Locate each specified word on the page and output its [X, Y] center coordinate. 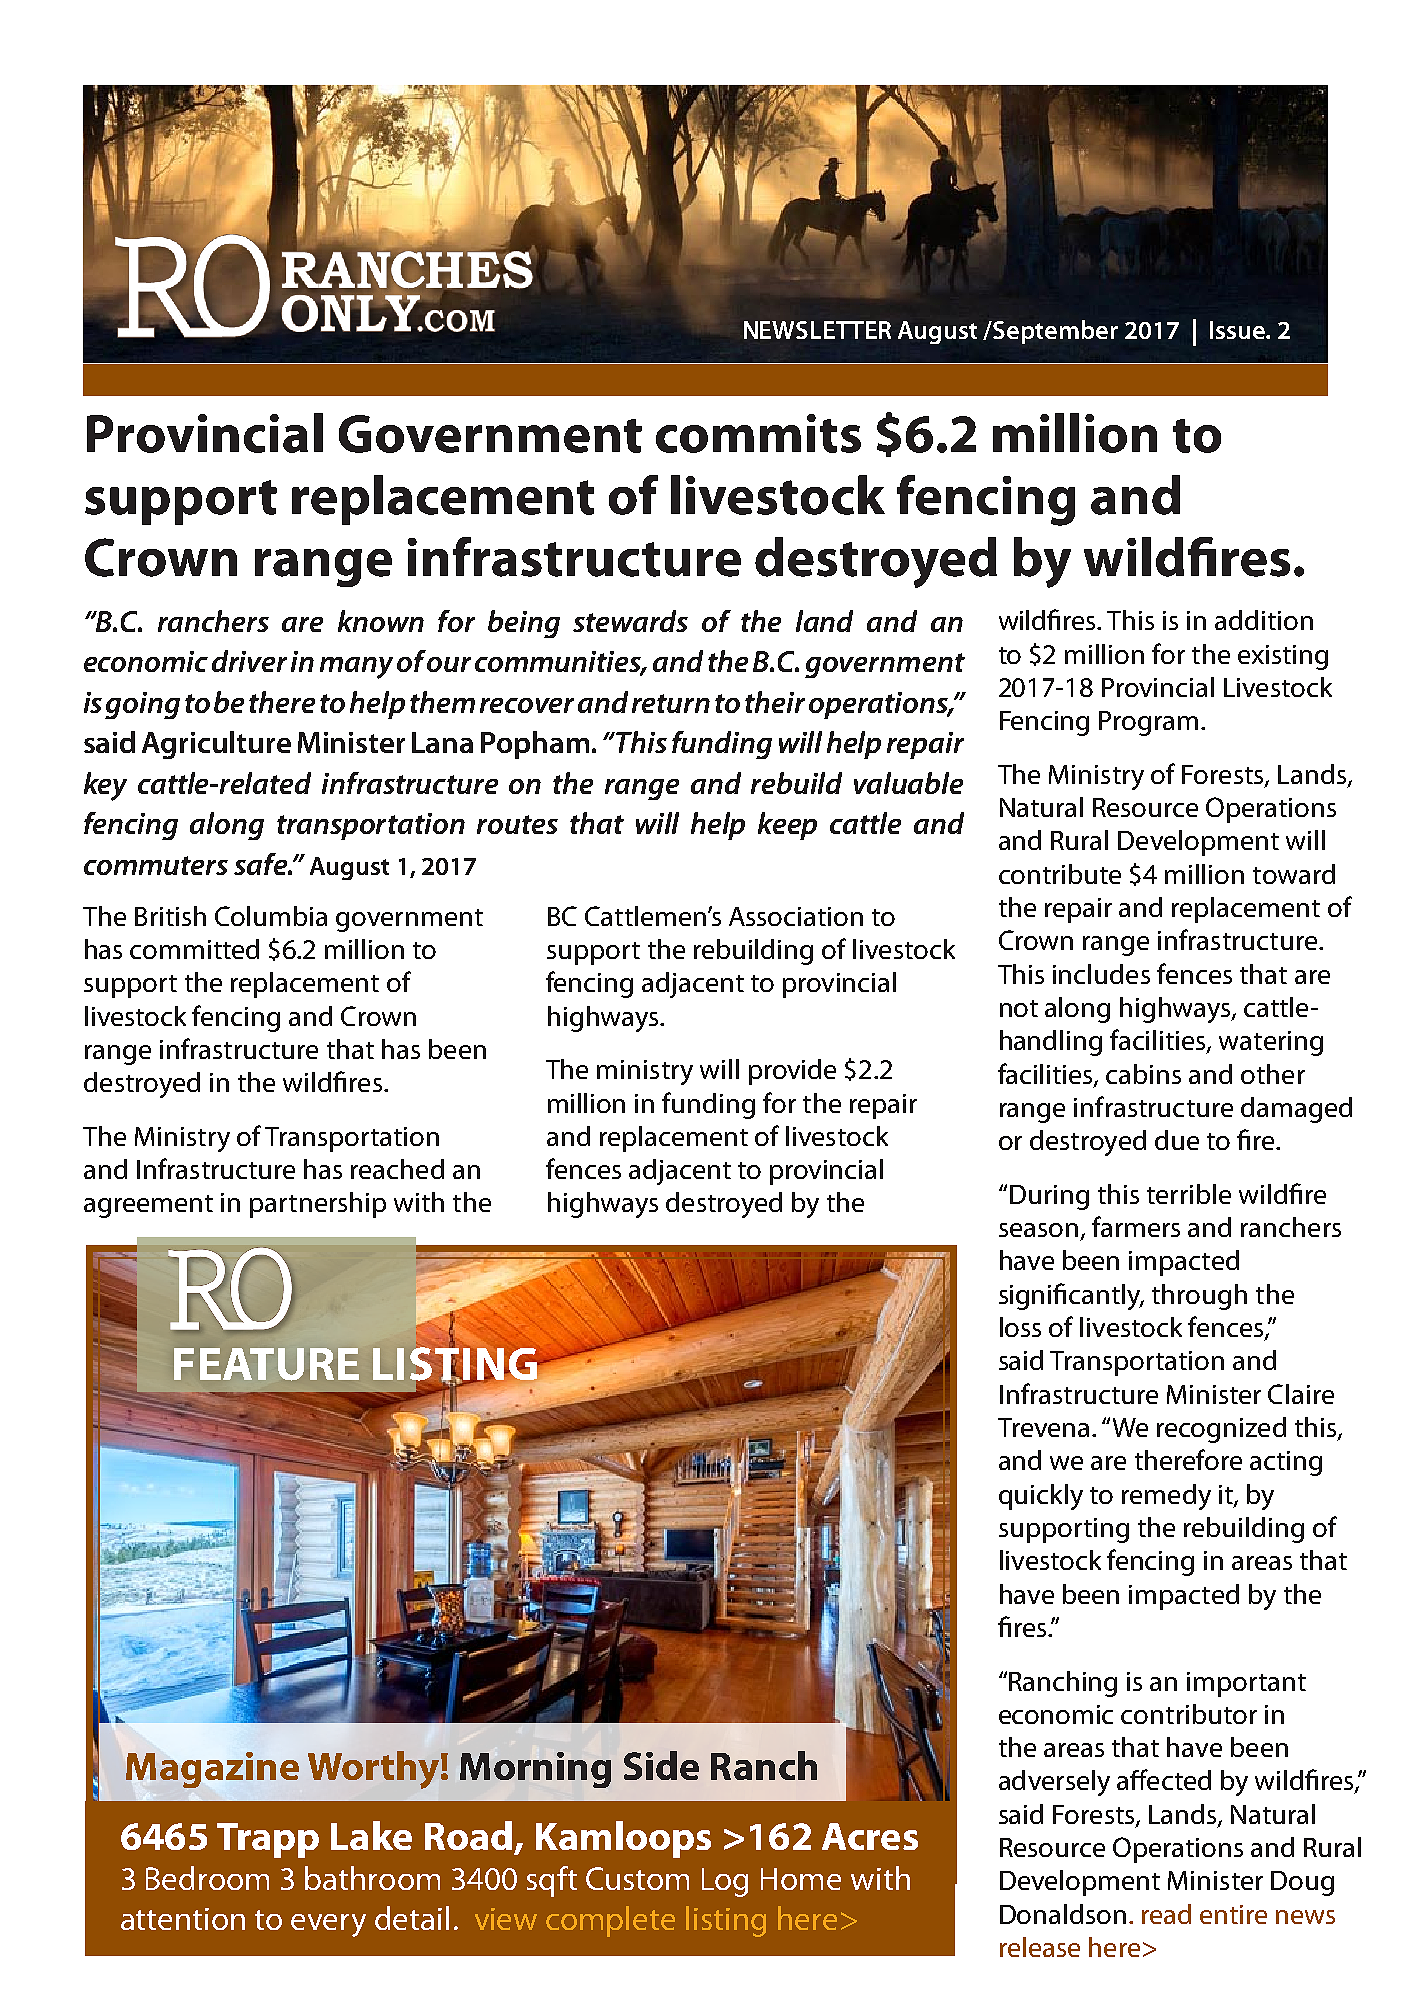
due [1177, 1140]
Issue [1238, 330]
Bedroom [207, 1878]
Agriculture [216, 745]
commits [758, 433]
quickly [1041, 1497]
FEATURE [266, 1364]
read [1166, 1914]
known [381, 621]
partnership [318, 1205]
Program [1148, 723]
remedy [1166, 1497]
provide [792, 1072]
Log [725, 1882]
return [671, 703]
